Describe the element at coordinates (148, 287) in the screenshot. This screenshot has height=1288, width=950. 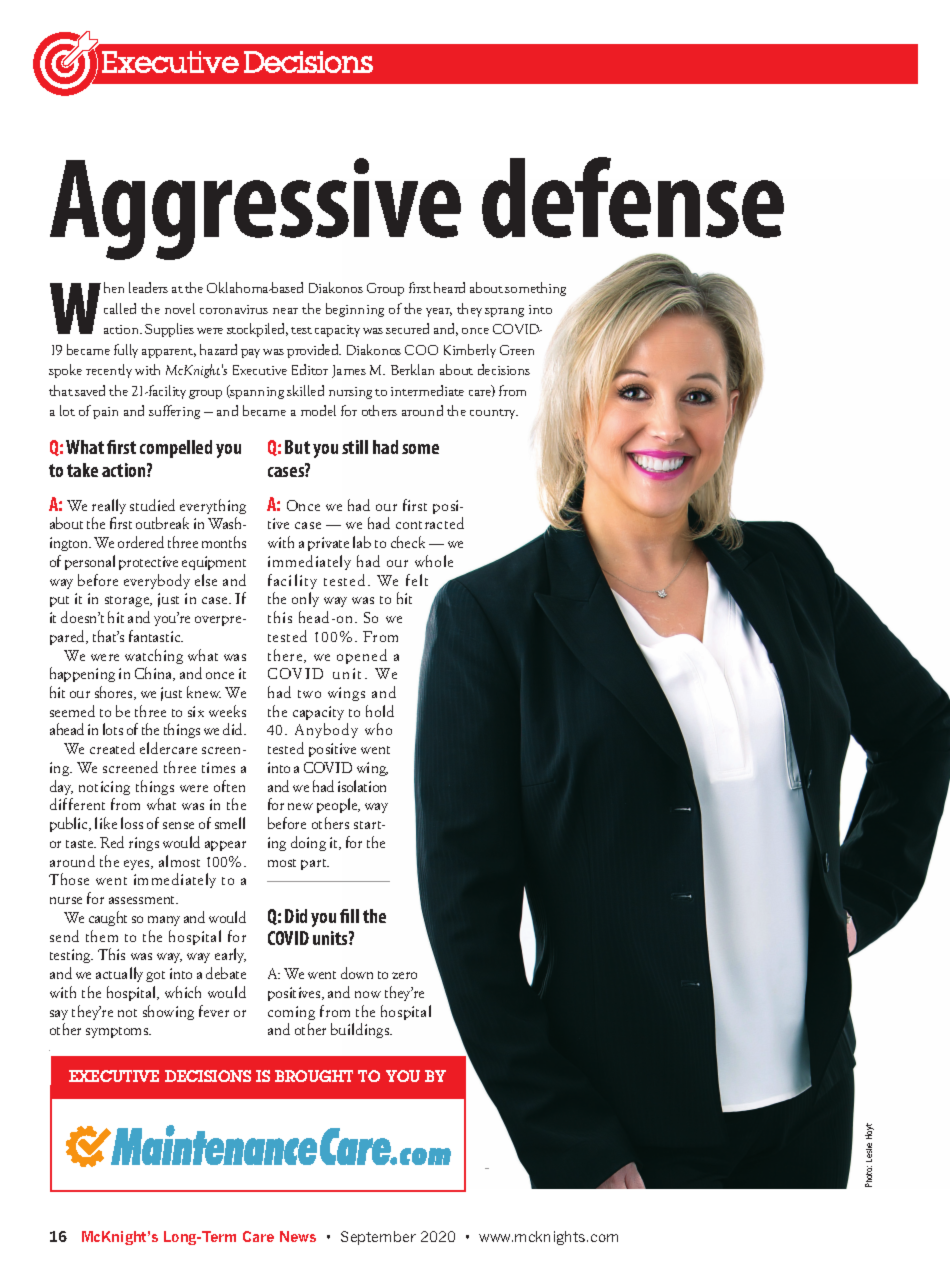
I see `leaders` at that location.
